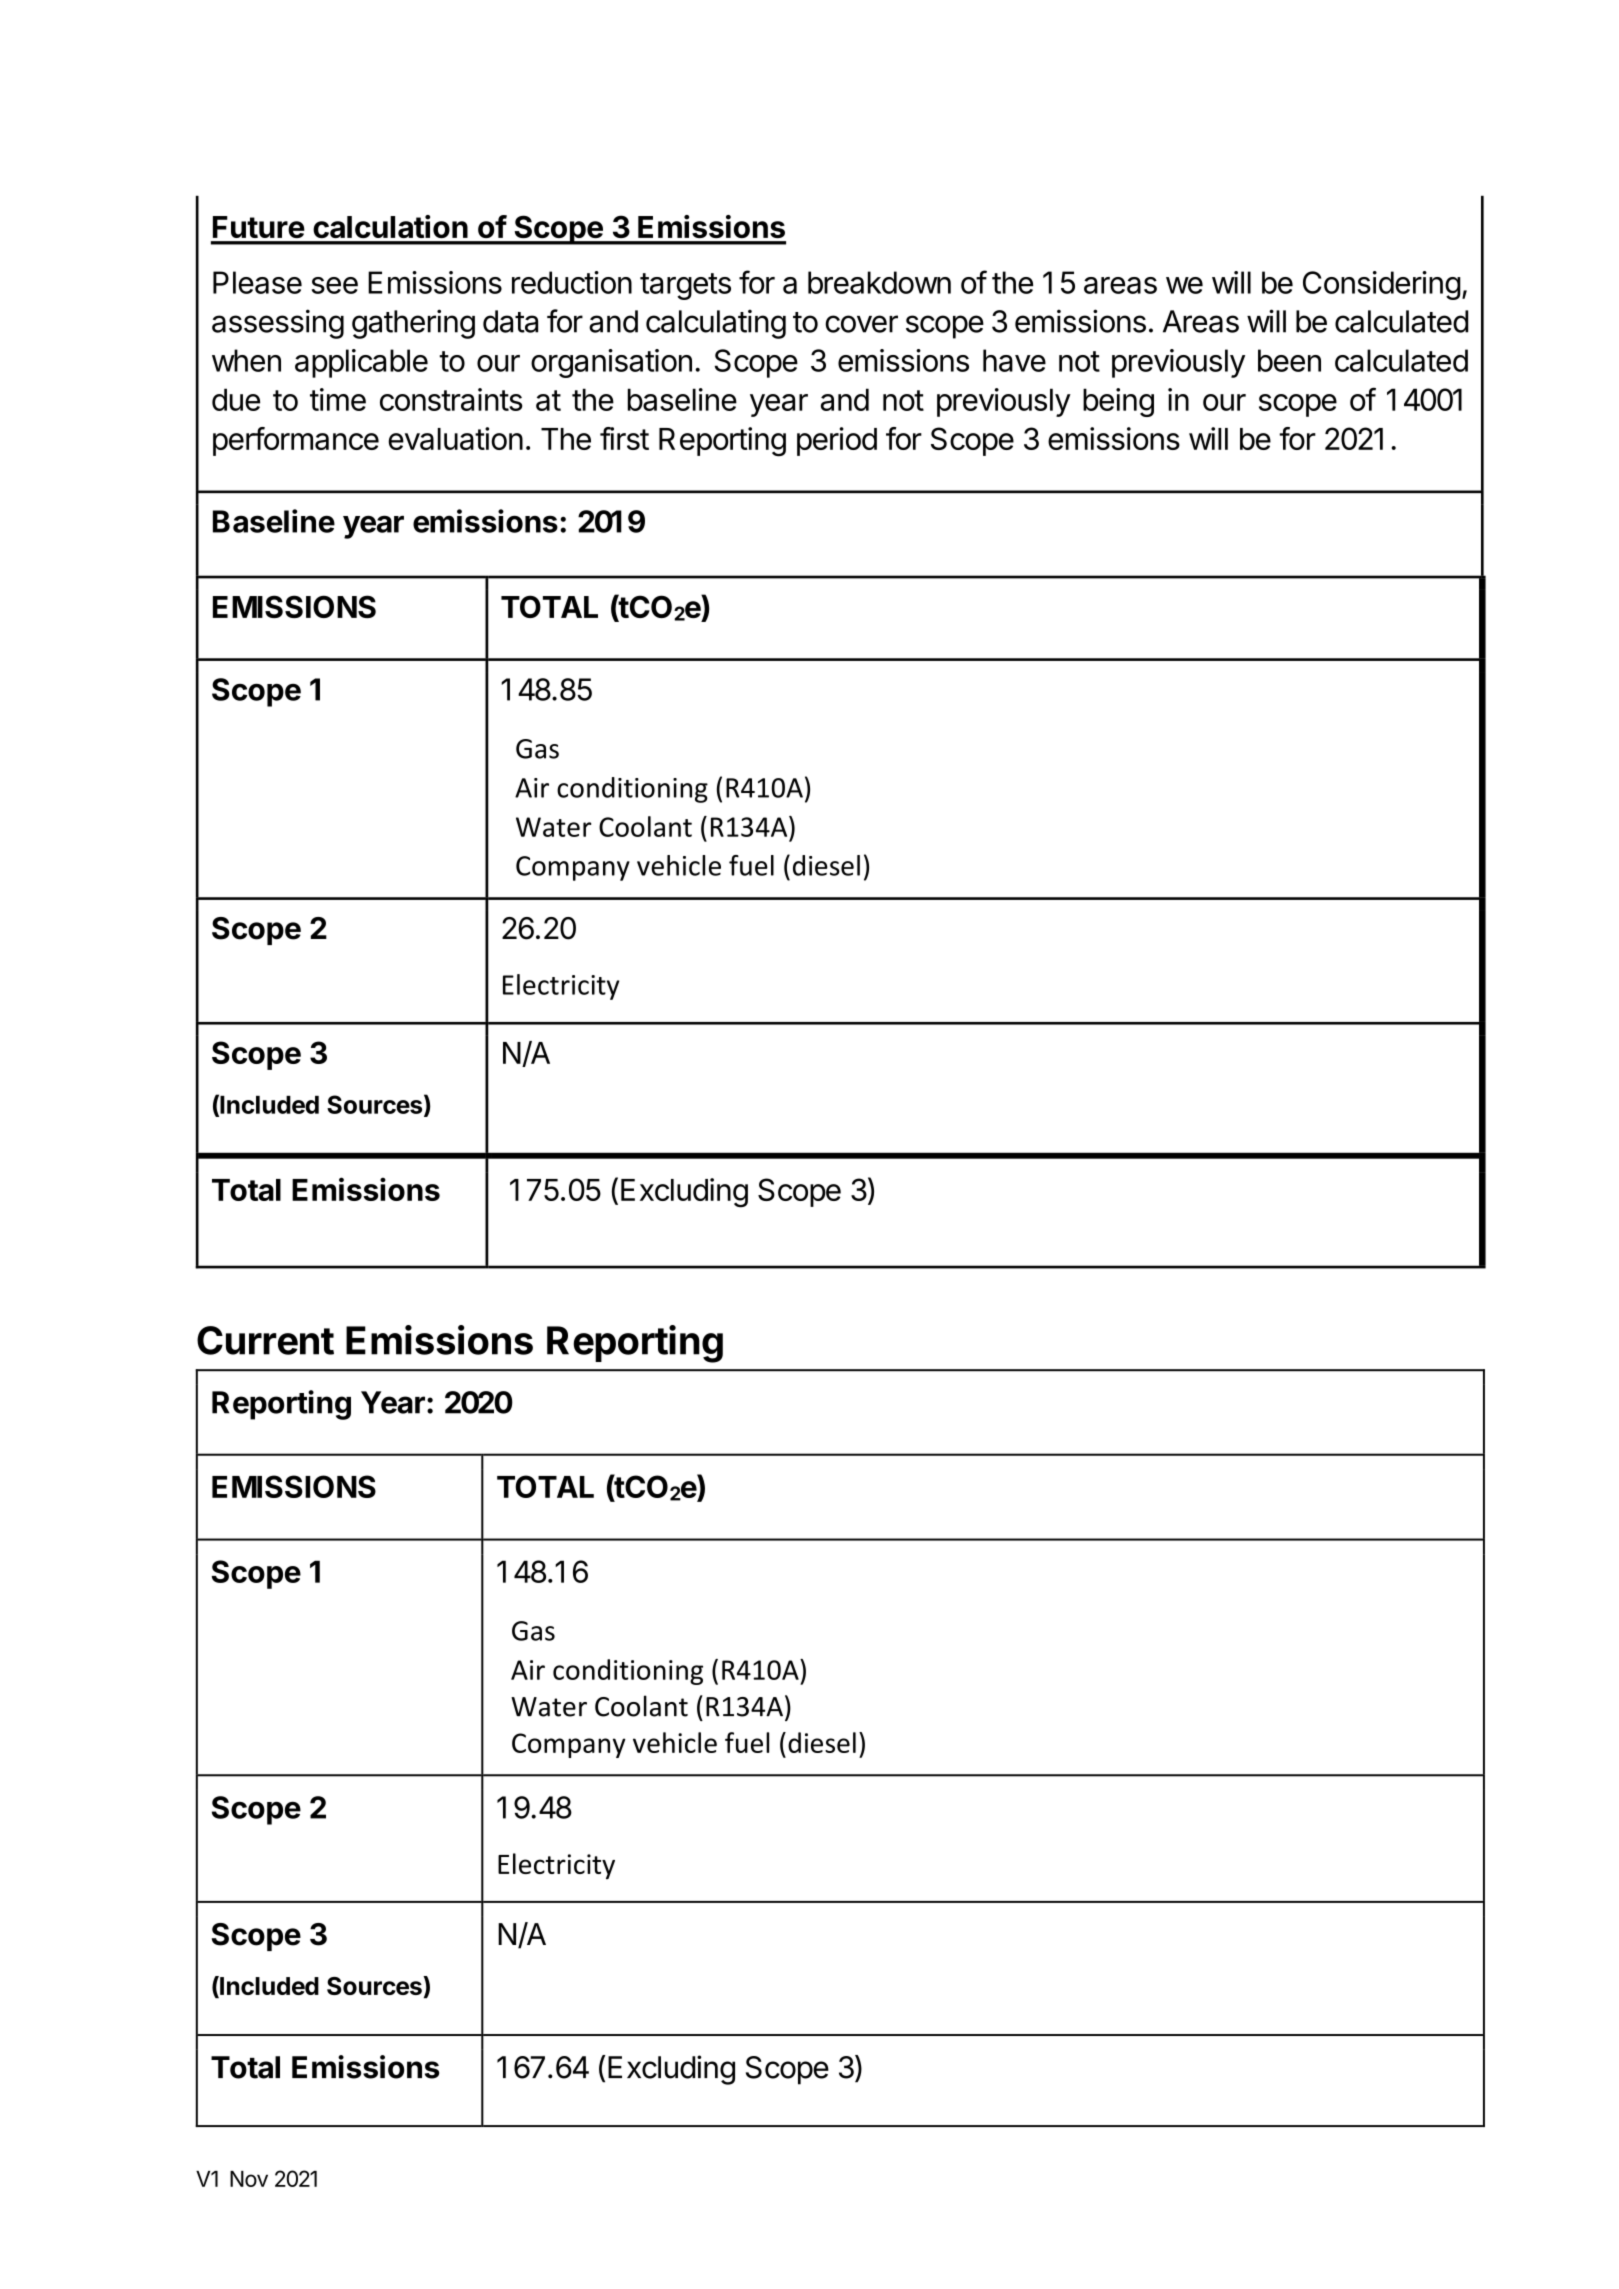  I want to click on Considering, so click(1382, 285).
